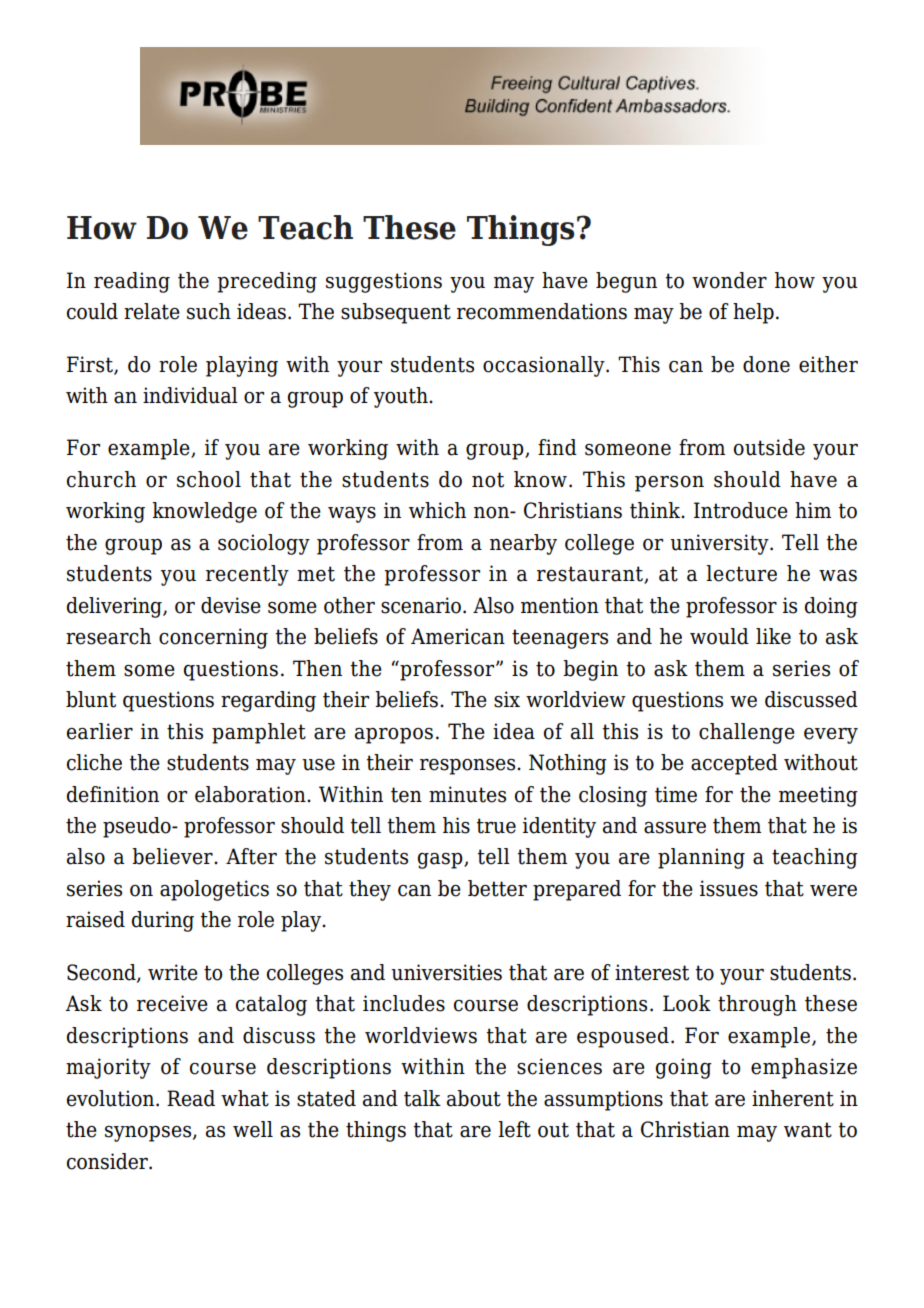 Image resolution: width=924 pixels, height=1308 pixels. I want to click on challenge, so click(747, 733).
